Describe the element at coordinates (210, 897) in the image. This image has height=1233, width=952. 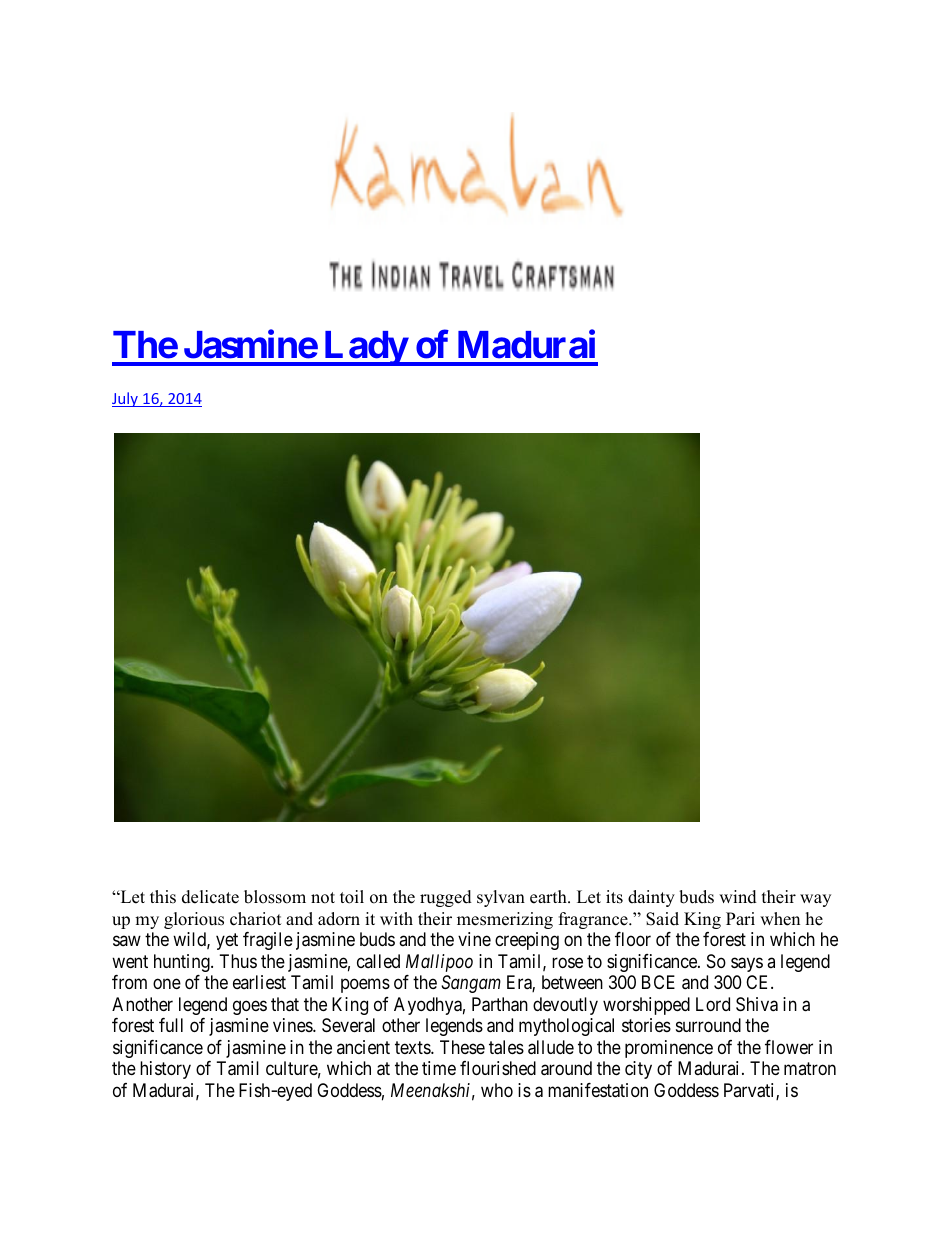
I see `delicate` at that location.
